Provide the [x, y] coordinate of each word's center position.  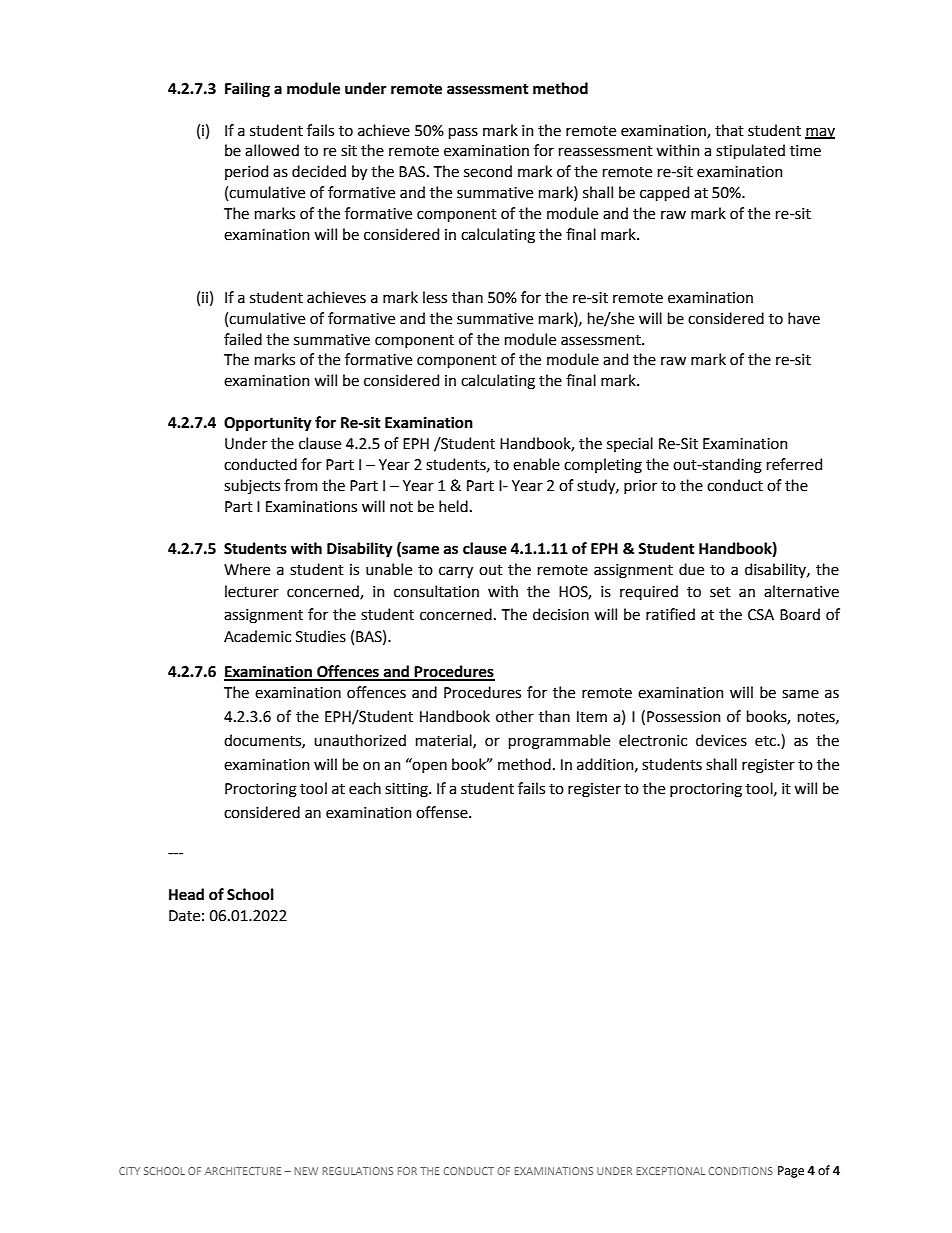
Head [186, 894]
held [453, 506]
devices [721, 740]
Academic [257, 636]
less [435, 297]
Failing [247, 90]
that [729, 130]
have [804, 318]
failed [243, 339]
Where [247, 569]
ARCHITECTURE [243, 1171]
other [515, 716]
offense [443, 812]
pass [463, 133]
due [691, 569]
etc [766, 741]
